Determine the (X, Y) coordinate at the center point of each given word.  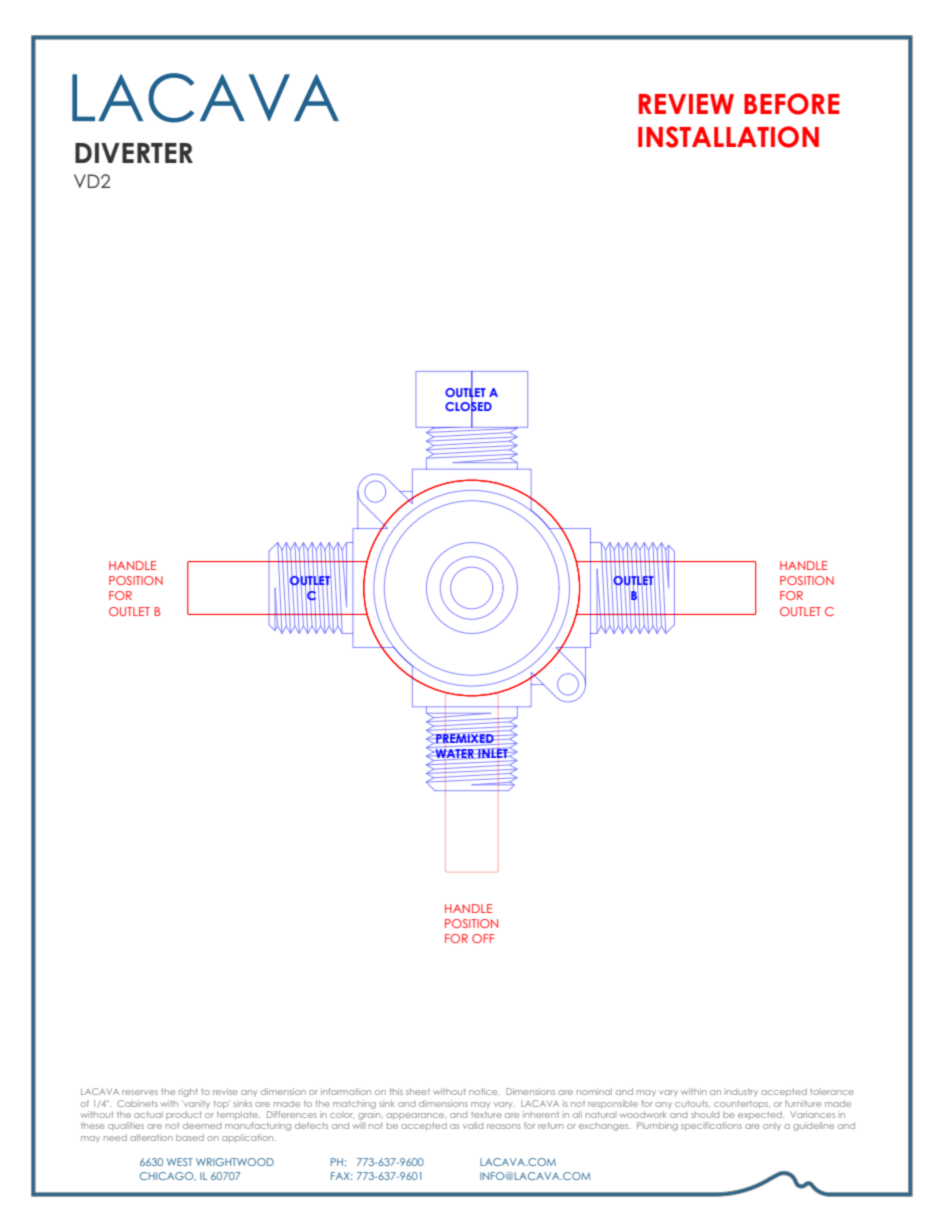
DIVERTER (134, 153)
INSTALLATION (728, 137)
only (772, 1126)
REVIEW (686, 104)
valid (473, 1125)
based (190, 1137)
